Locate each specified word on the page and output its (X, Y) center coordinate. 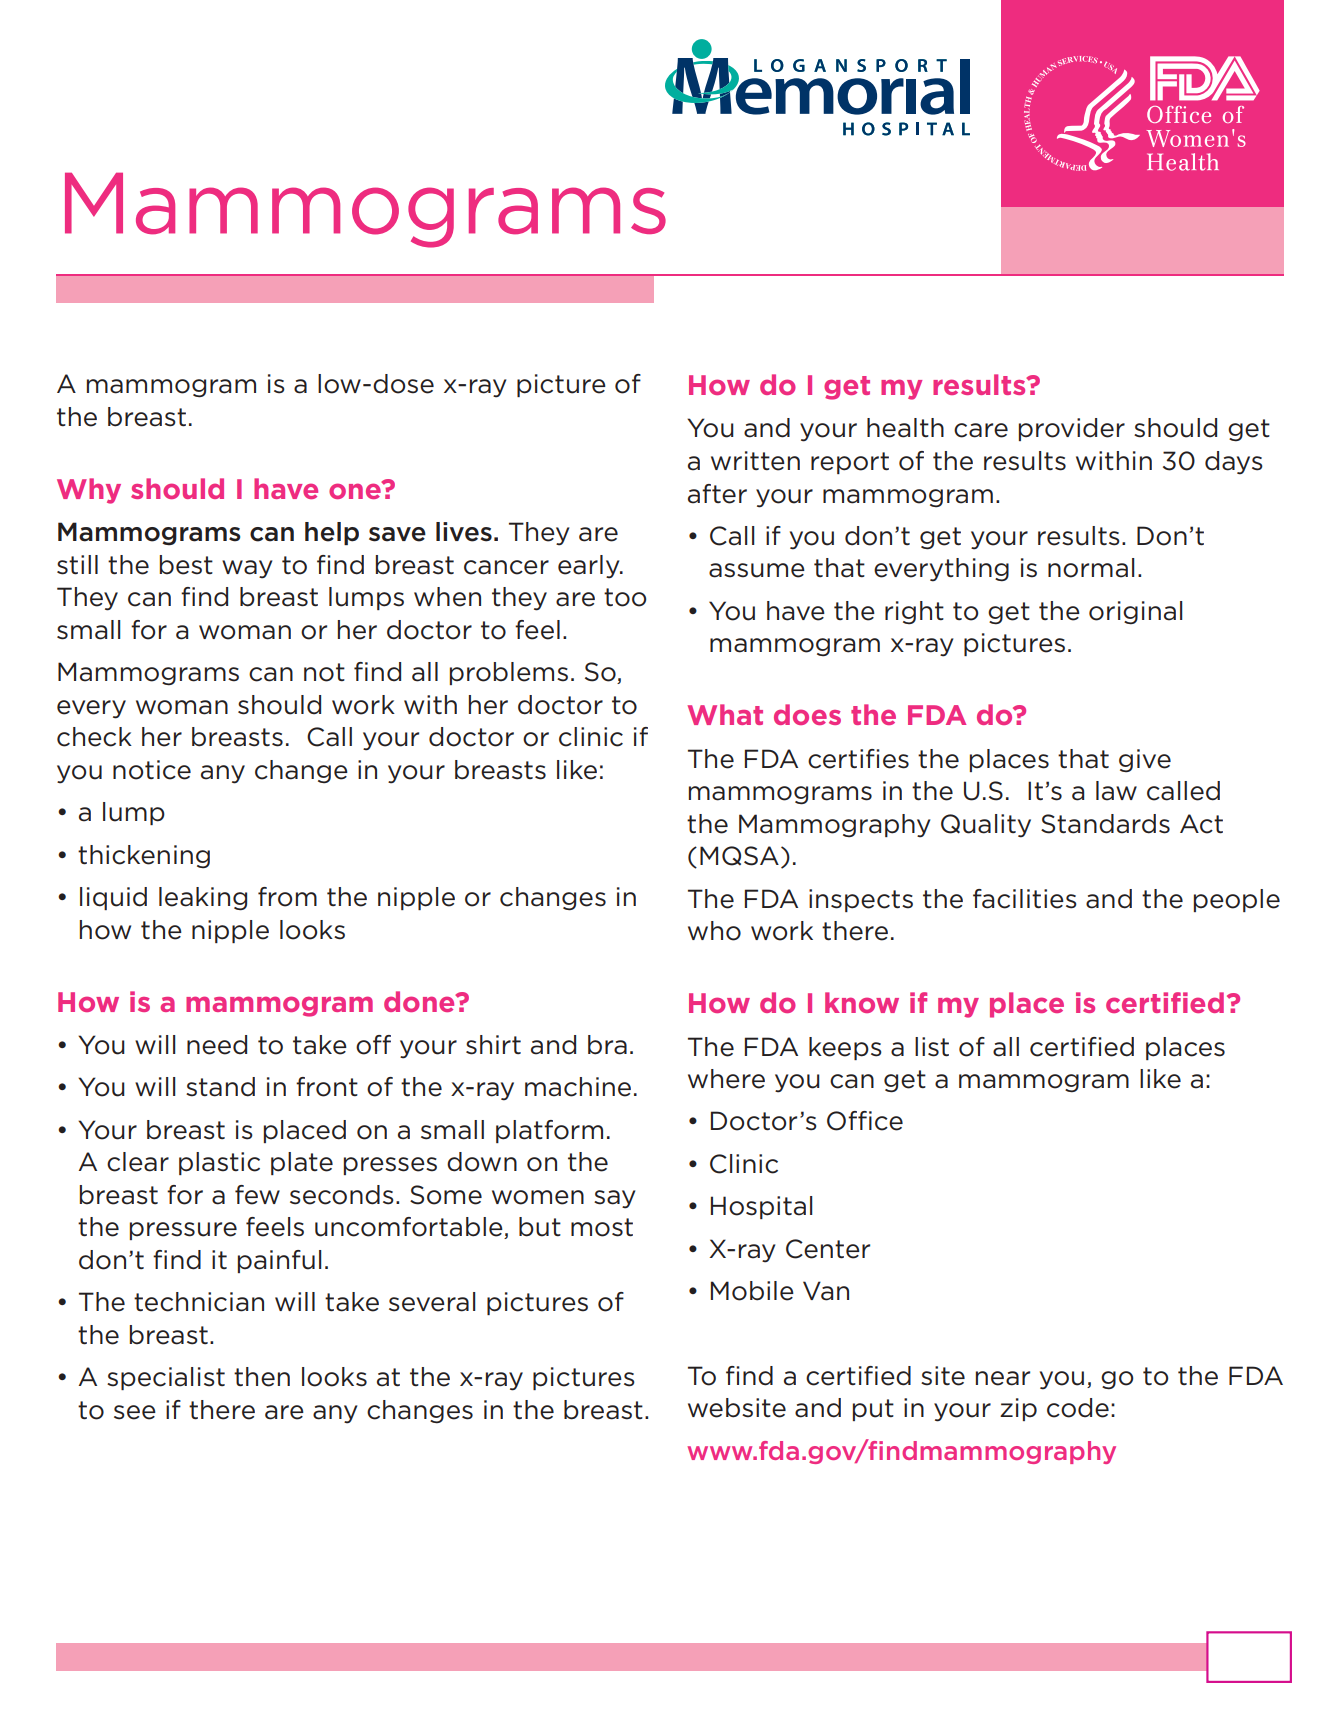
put (873, 1410)
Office (865, 1121)
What (725, 714)
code (1078, 1408)
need (217, 1045)
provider (1072, 429)
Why (89, 491)
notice (152, 770)
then (262, 1377)
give (1145, 760)
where (726, 1079)
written (755, 461)
